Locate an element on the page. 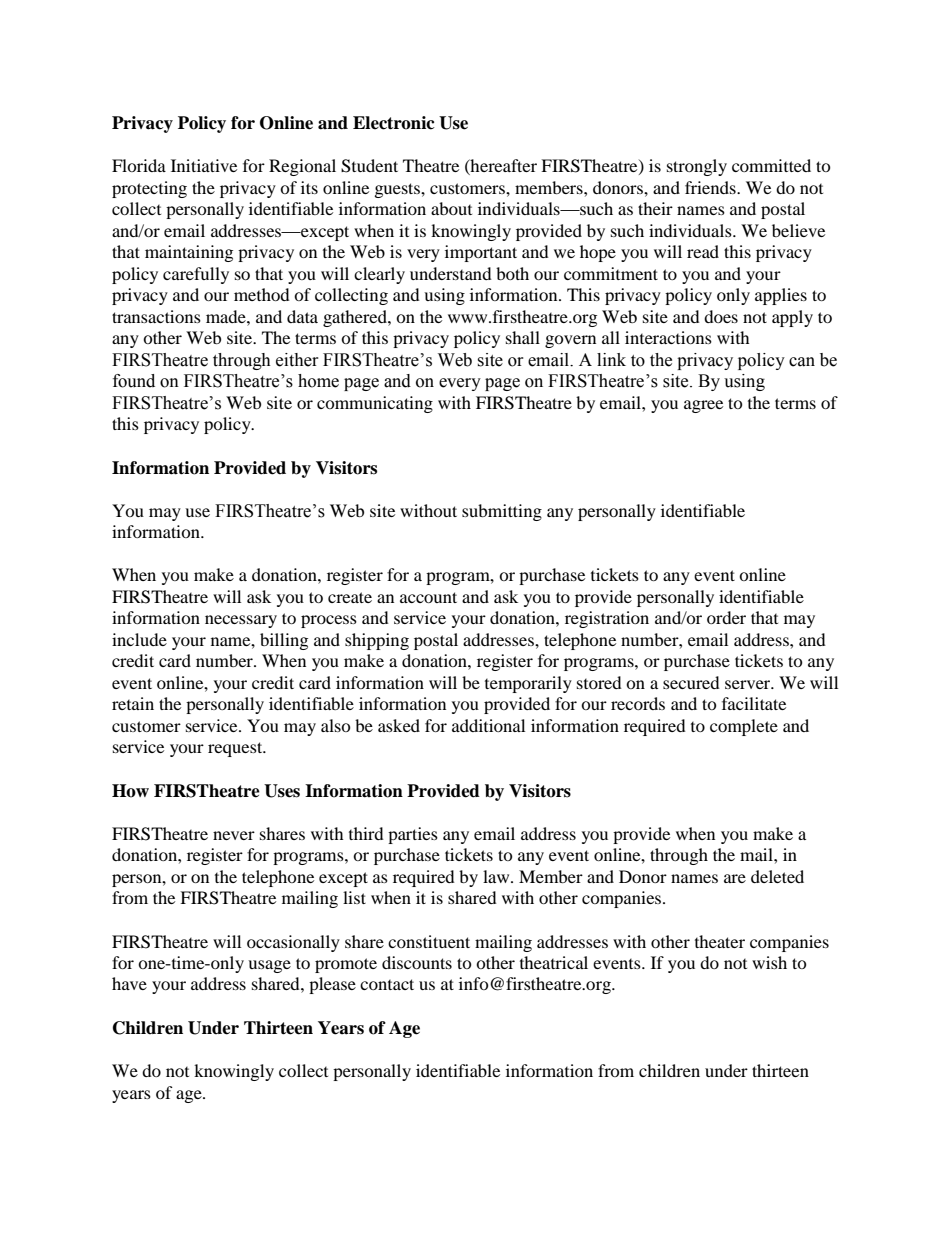  Initiative is located at coordinates (204, 165).
